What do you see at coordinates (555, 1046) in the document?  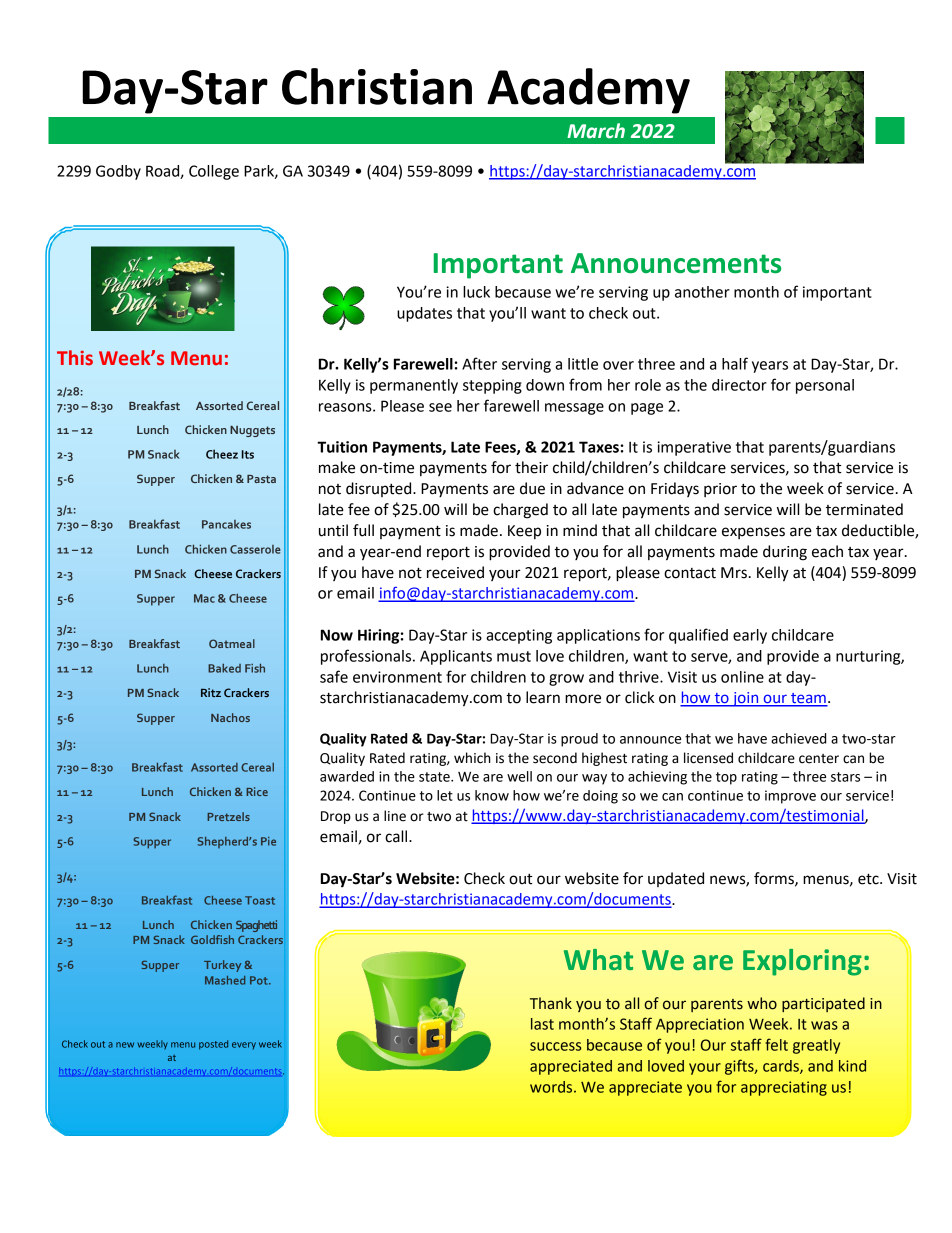 I see `success` at bounding box center [555, 1046].
